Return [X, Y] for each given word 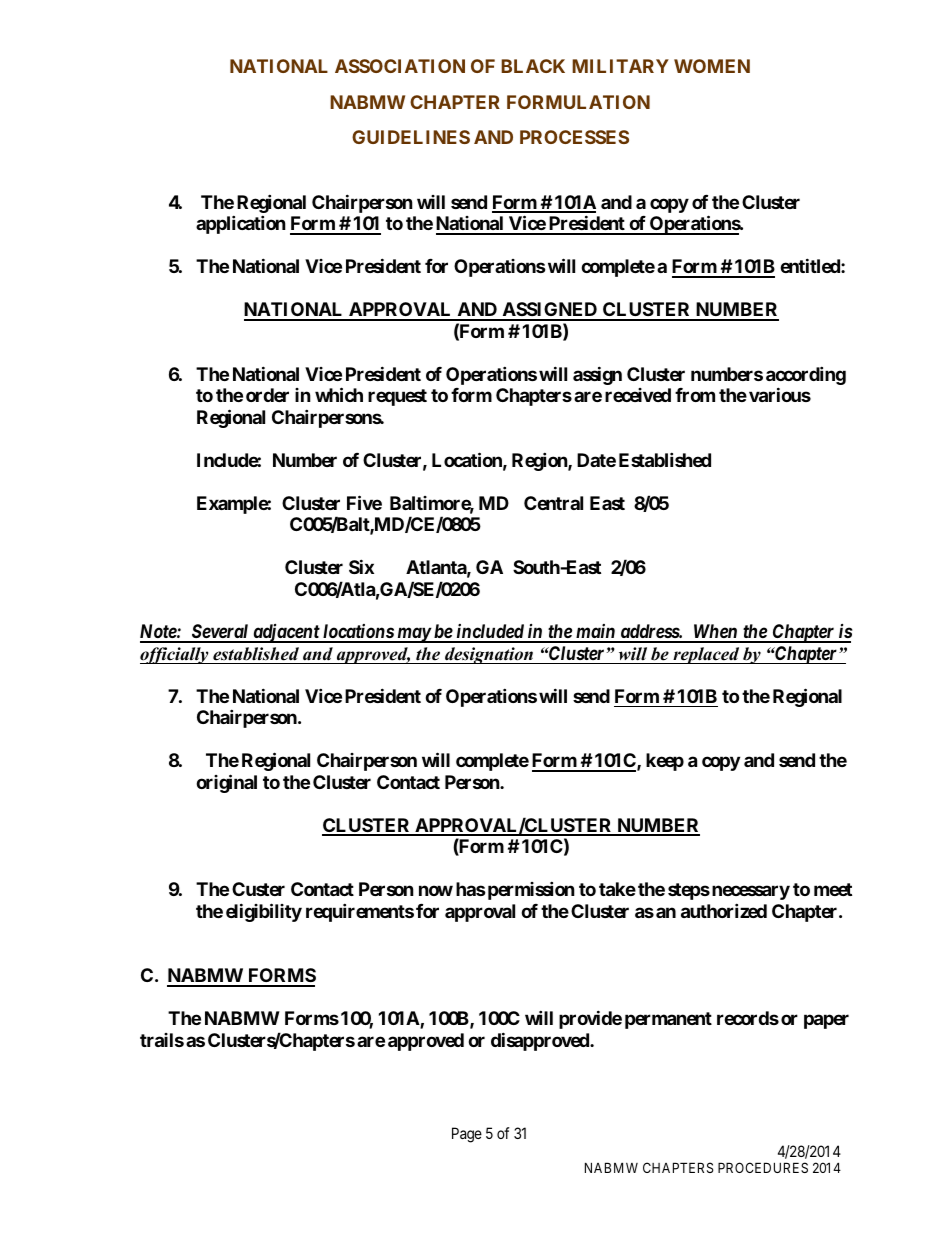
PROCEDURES [763, 1167]
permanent [668, 1020]
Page [467, 1135]
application [241, 224]
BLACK [533, 66]
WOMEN [712, 66]
